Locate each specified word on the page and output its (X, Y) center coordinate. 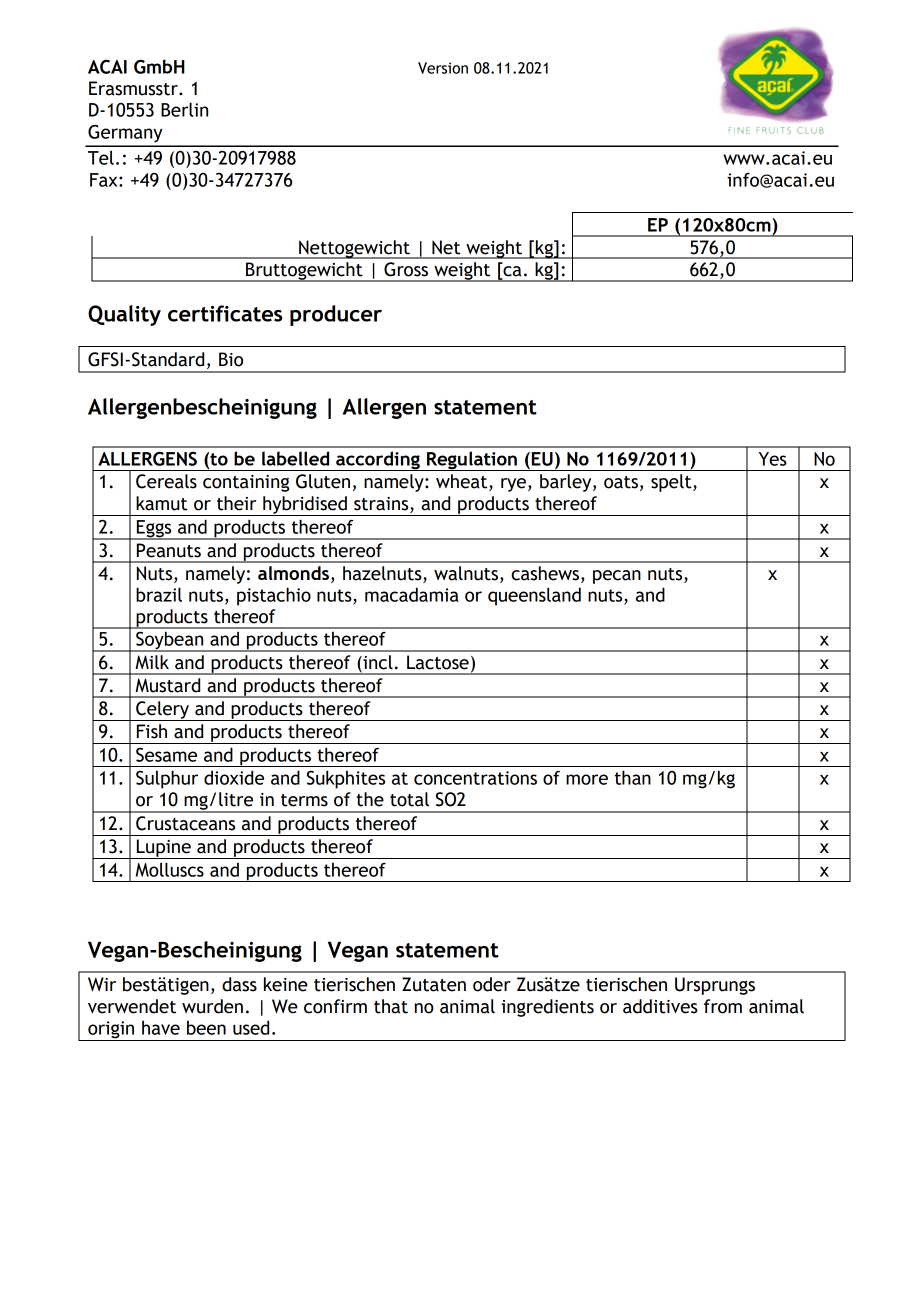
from (723, 1006)
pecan (617, 577)
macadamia (412, 594)
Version (443, 68)
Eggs (154, 530)
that (391, 1006)
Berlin (184, 109)
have (161, 1028)
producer (336, 315)
